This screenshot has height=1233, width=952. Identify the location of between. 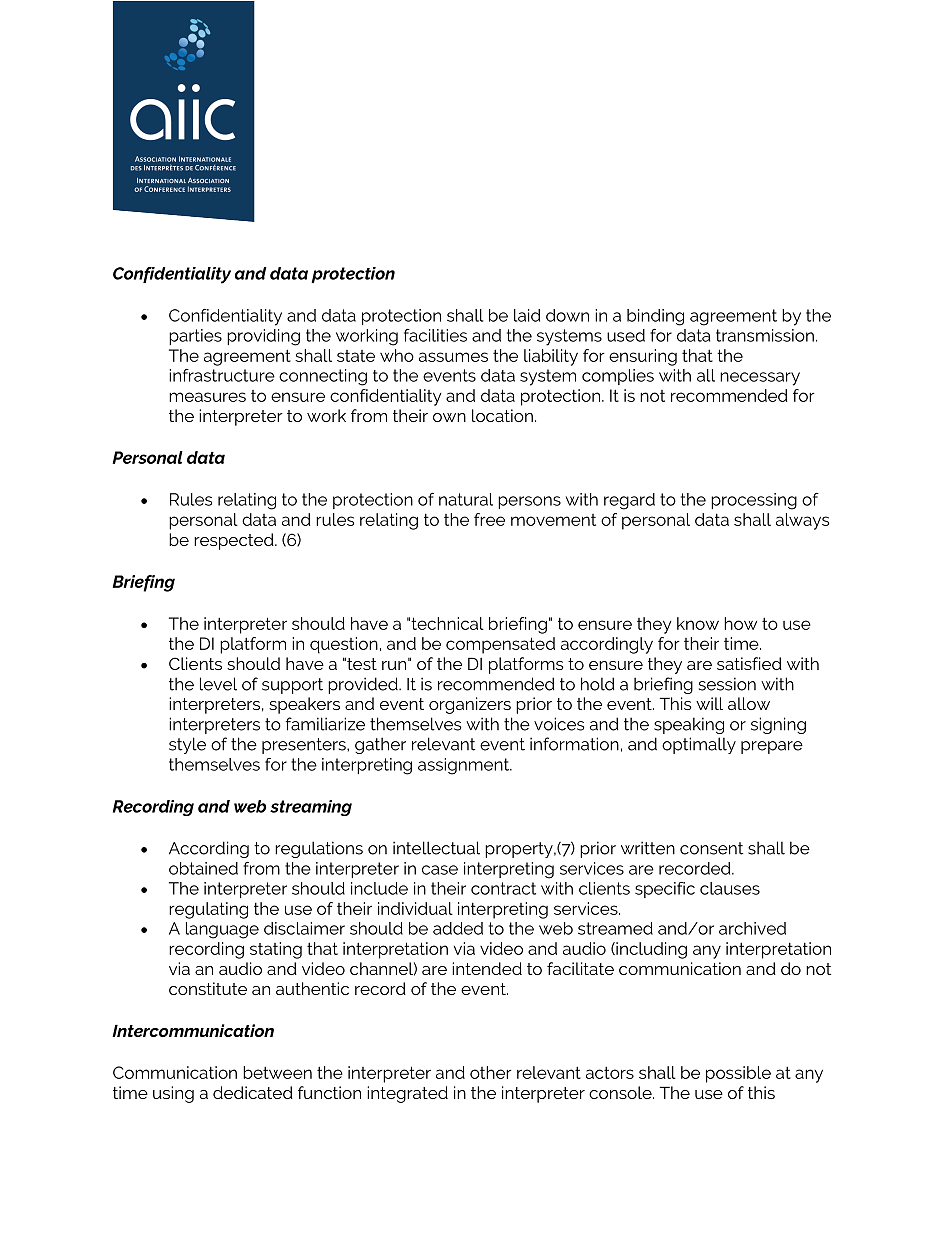
(277, 1072).
